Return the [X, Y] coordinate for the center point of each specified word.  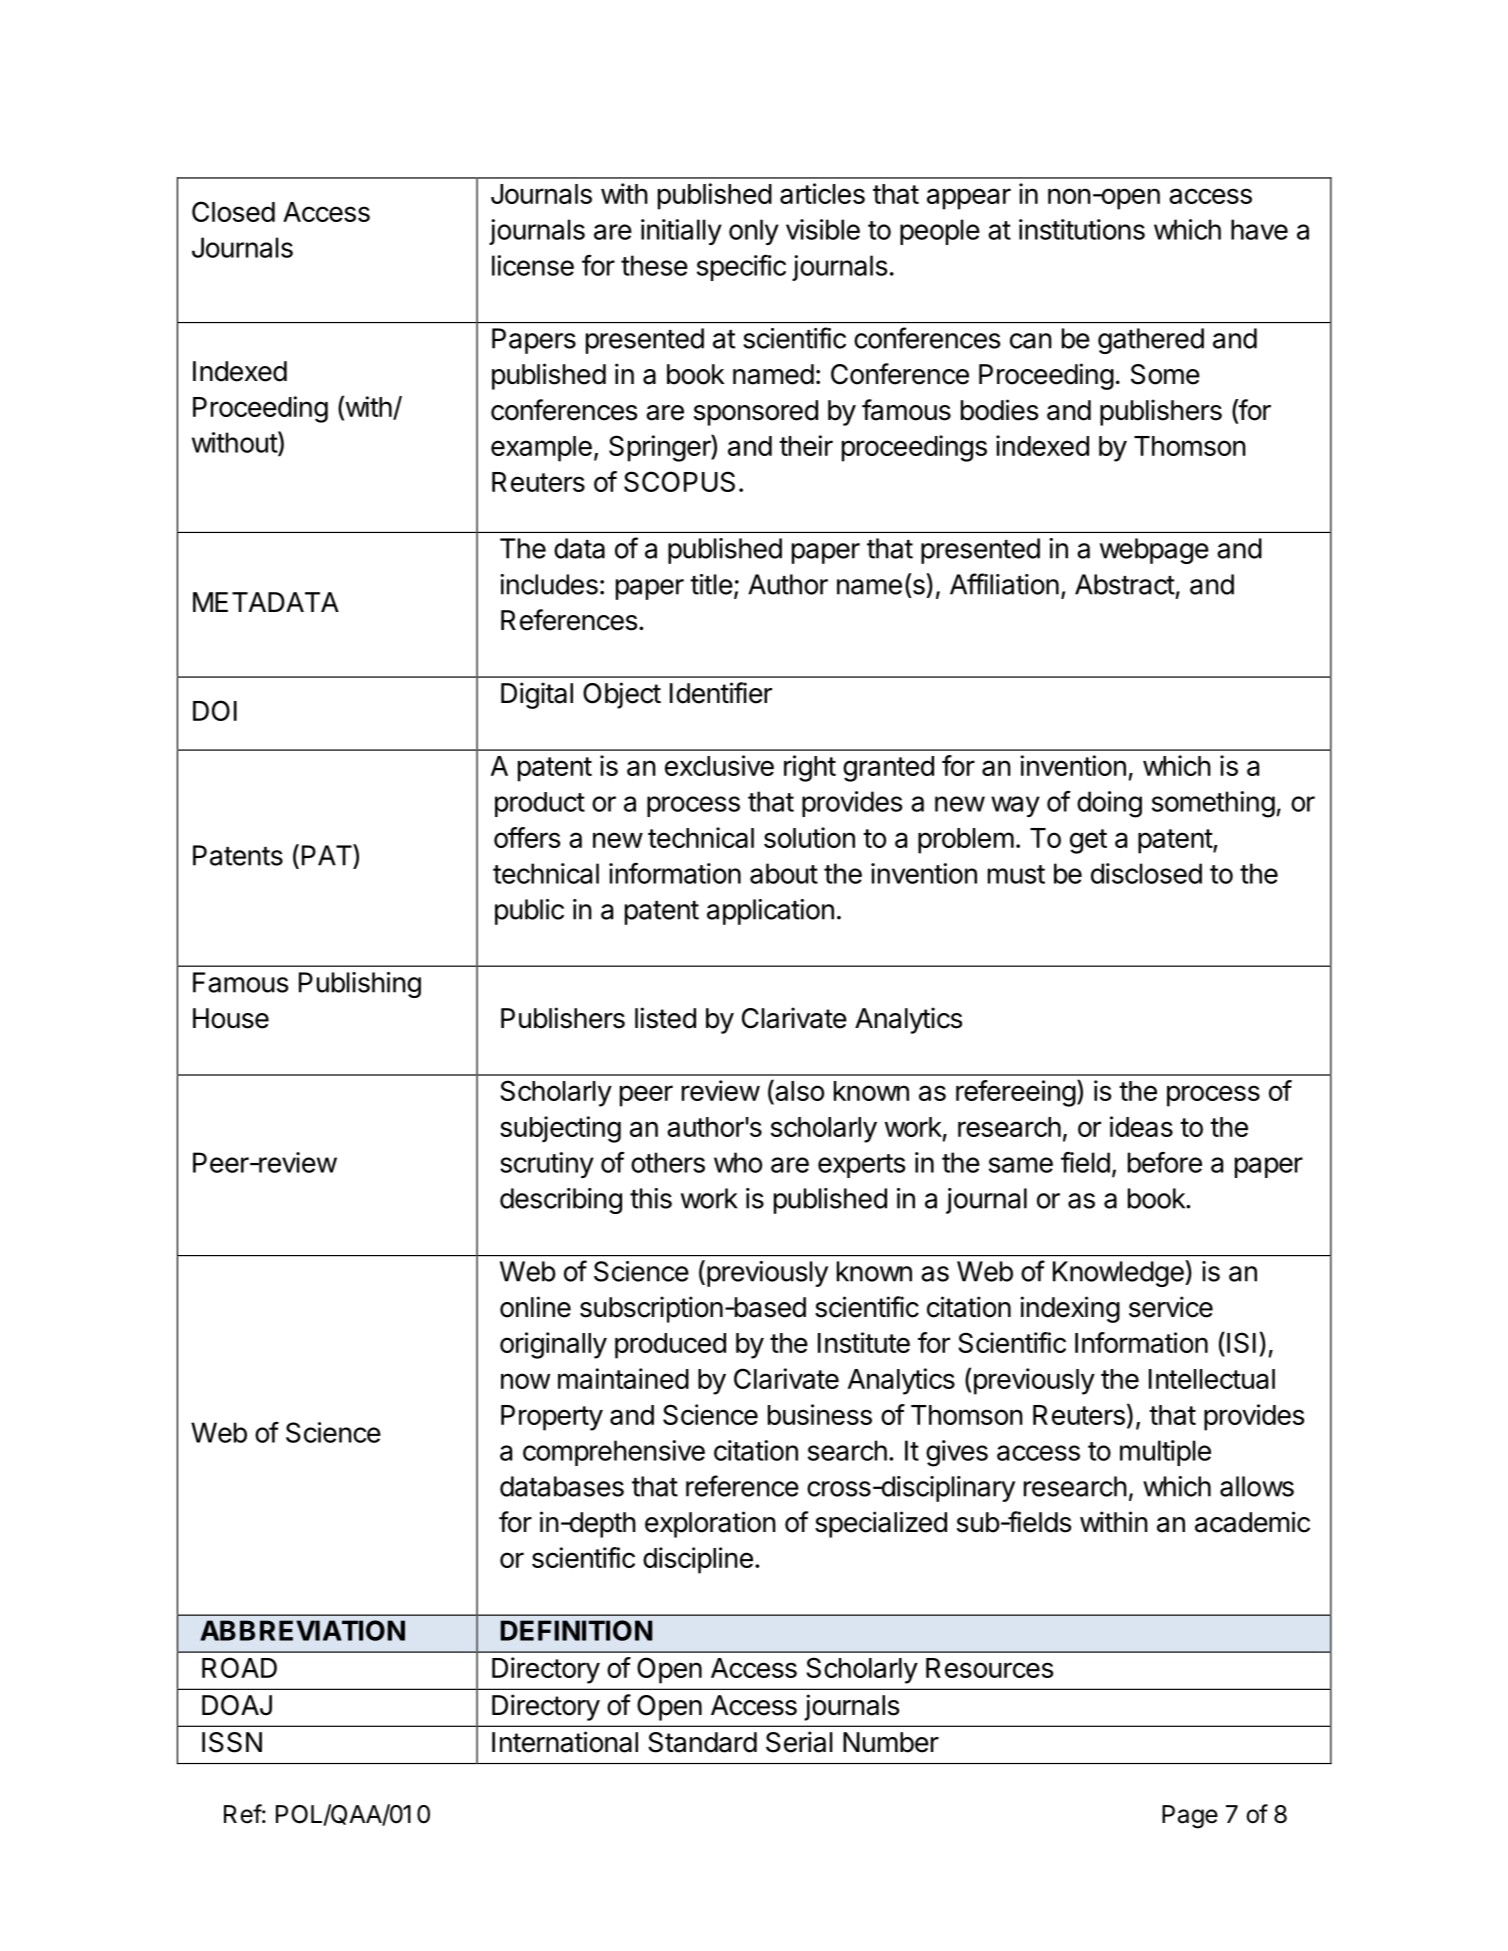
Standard [702, 1742]
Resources [990, 1668]
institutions [1082, 229]
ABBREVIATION [302, 1630]
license [533, 265]
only [754, 232]
